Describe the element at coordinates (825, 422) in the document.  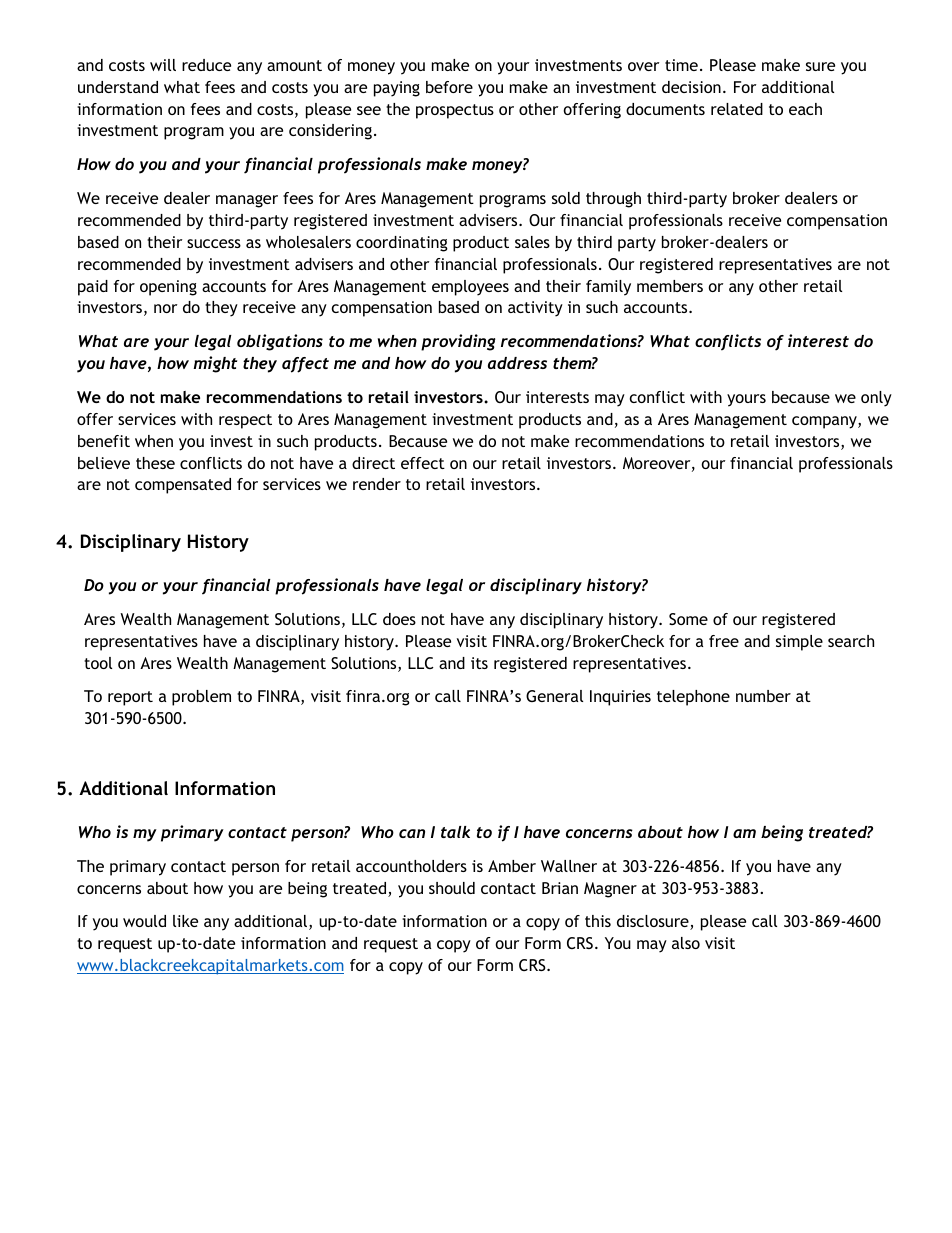
I see `company` at that location.
